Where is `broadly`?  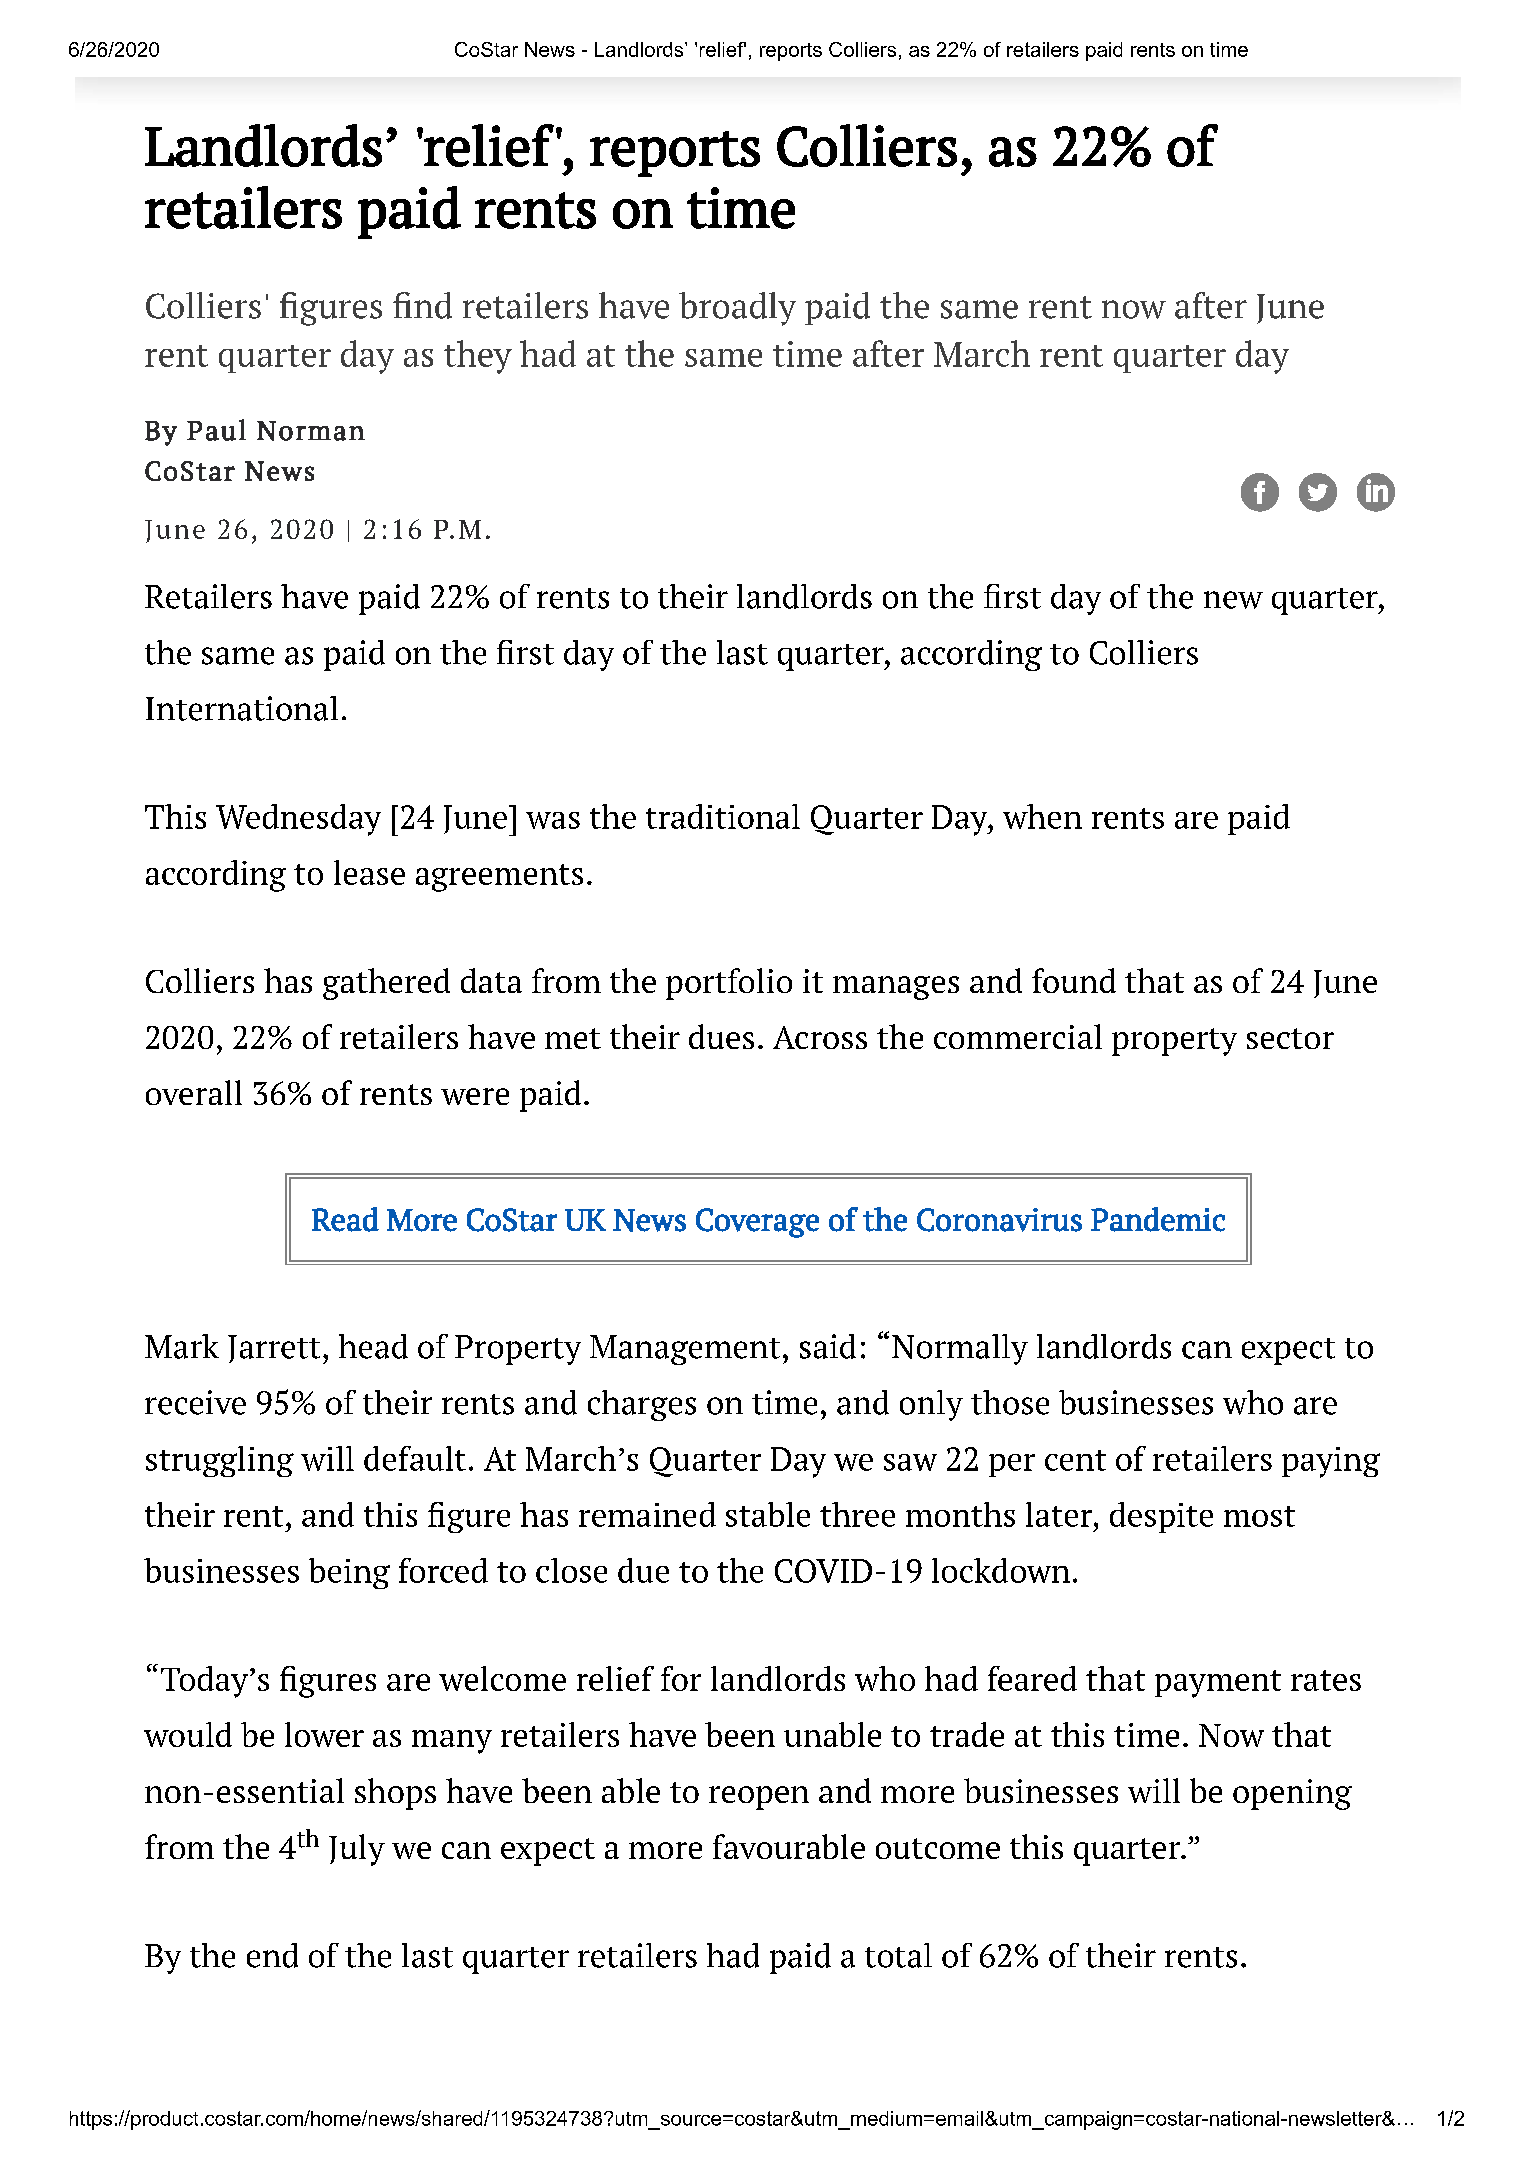 broadly is located at coordinates (737, 309).
